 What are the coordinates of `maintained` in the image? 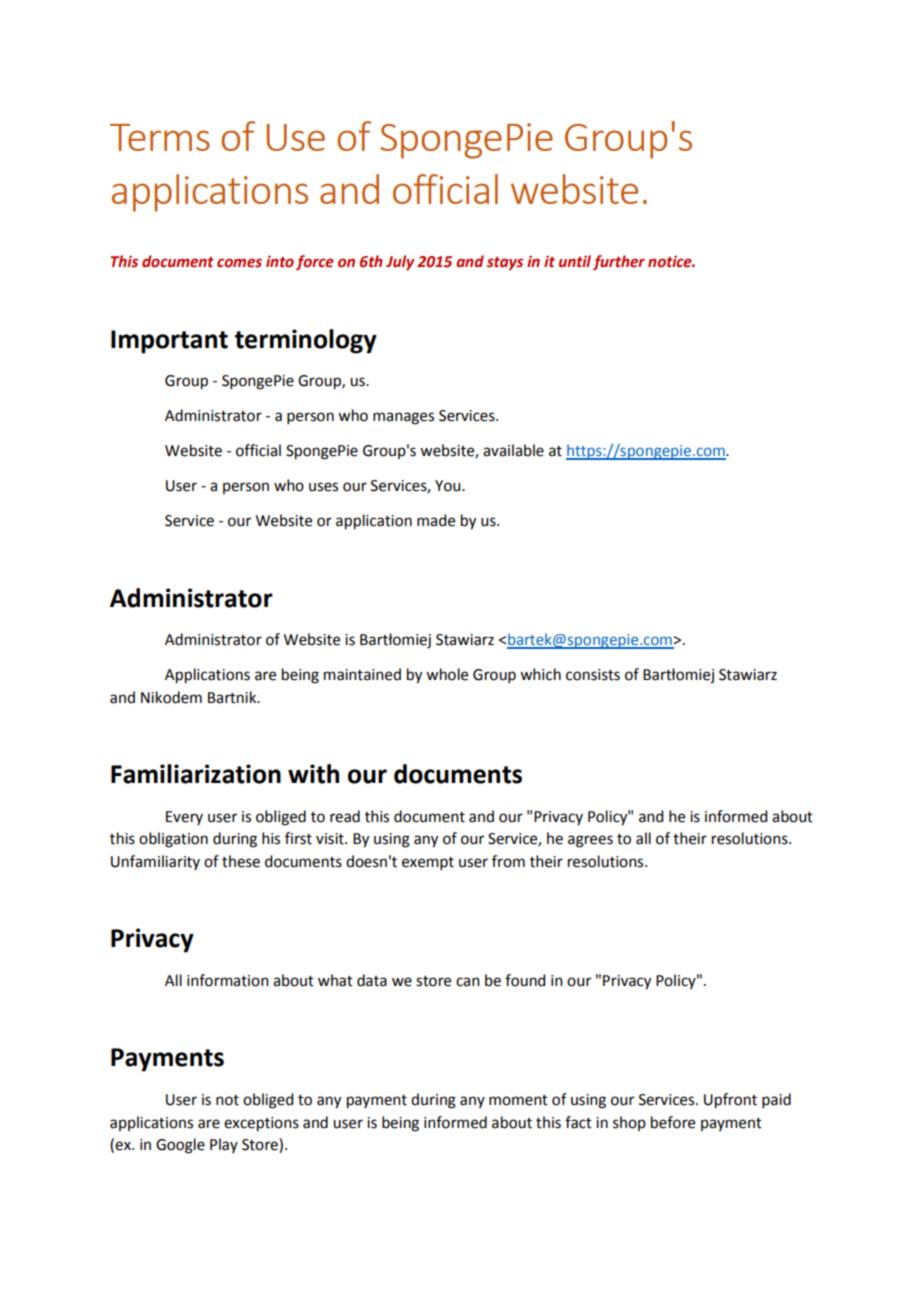 It's located at (362, 674).
